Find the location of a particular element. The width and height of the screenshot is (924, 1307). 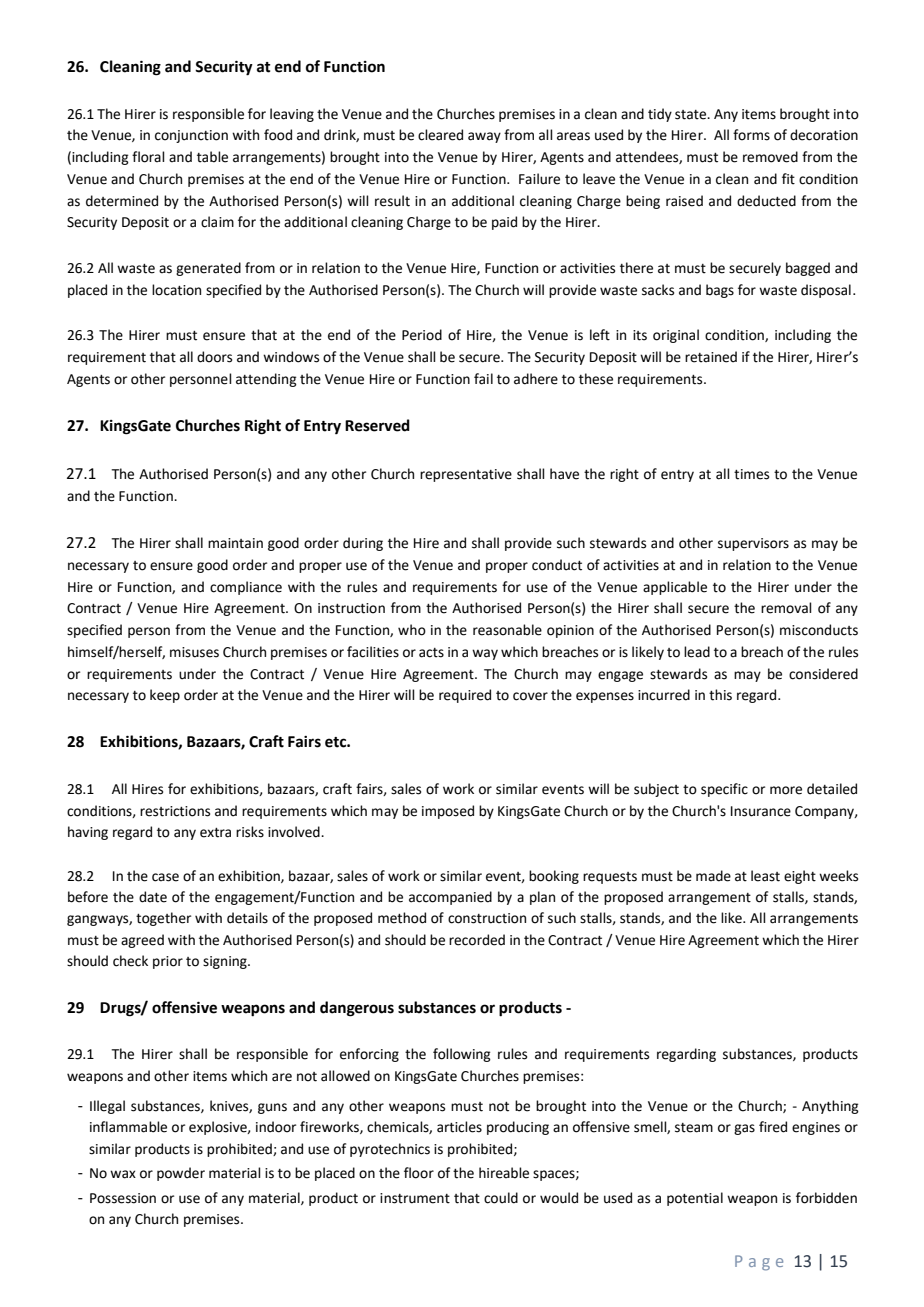

together is located at coordinates (163, 919).
